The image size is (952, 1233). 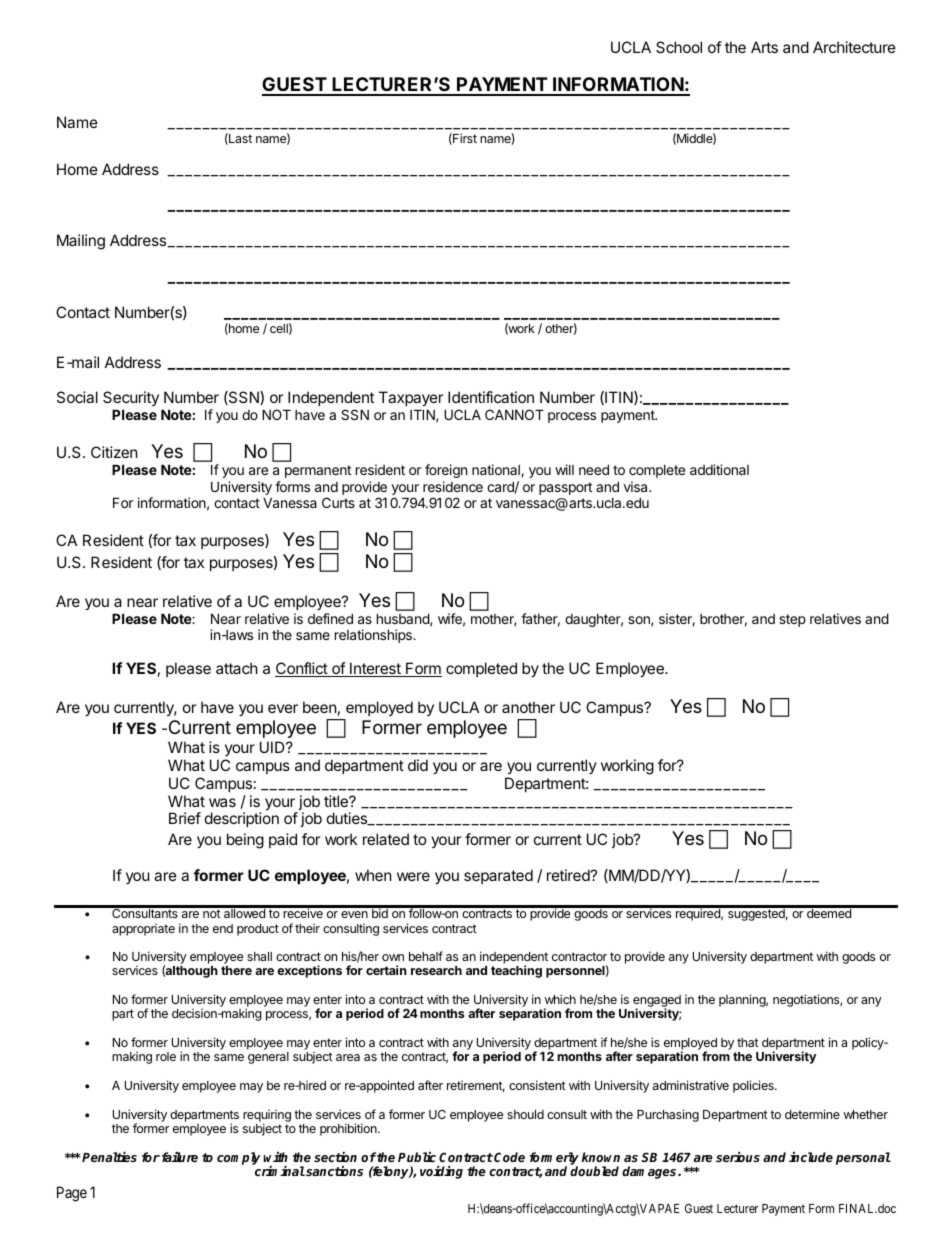 What do you see at coordinates (854, 47) in the page?
I see `Architecture` at bounding box center [854, 47].
